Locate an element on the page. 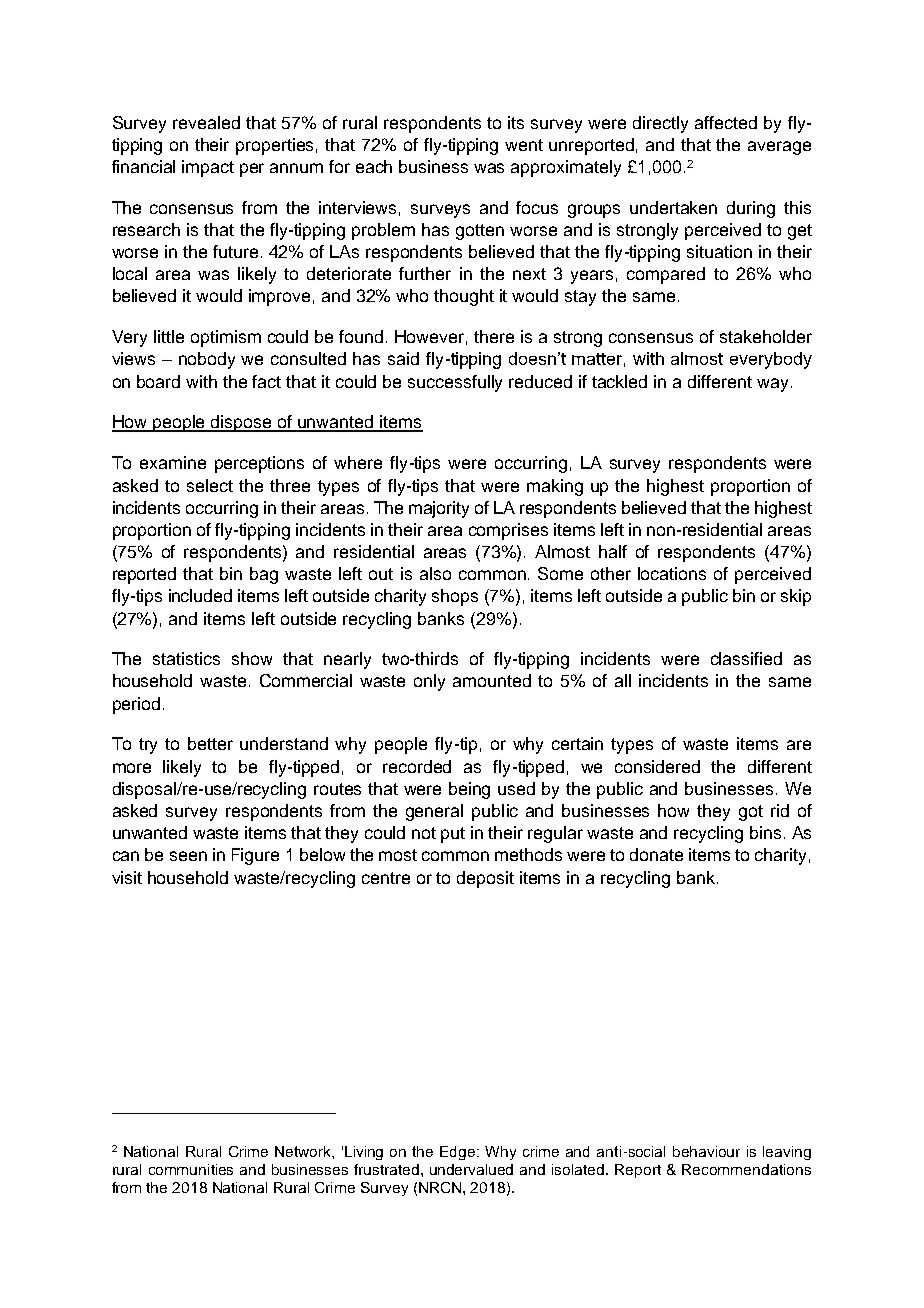 This document has width=924, height=1308. went is located at coordinates (524, 145).
